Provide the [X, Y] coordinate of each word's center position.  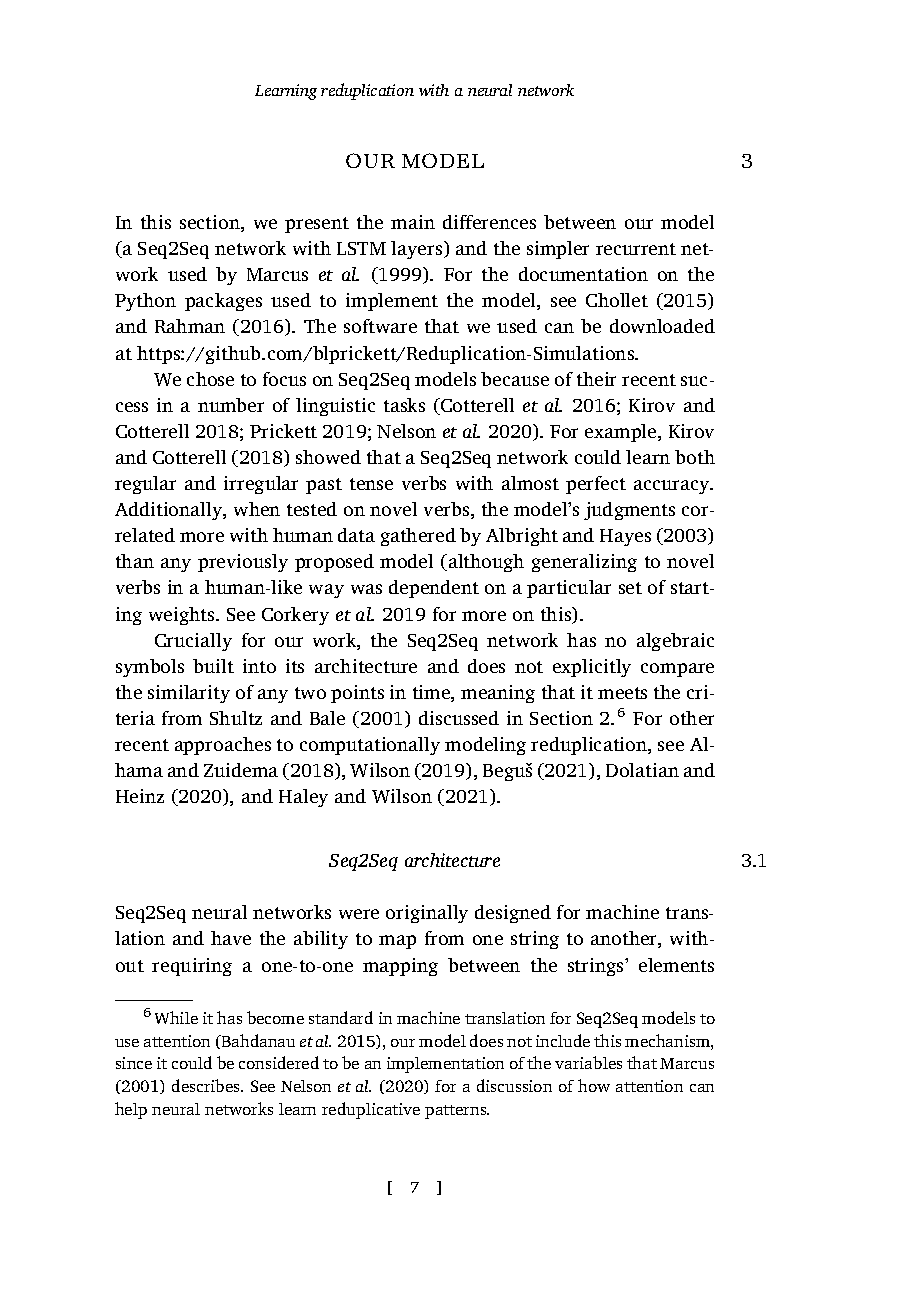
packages [223, 302]
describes [207, 1085]
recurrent [636, 249]
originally [427, 914]
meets [622, 693]
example [622, 433]
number [231, 405]
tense [371, 484]
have [231, 938]
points [357, 694]
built [213, 666]
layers [418, 250]
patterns [457, 1112]
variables [588, 1062]
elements [676, 965]
